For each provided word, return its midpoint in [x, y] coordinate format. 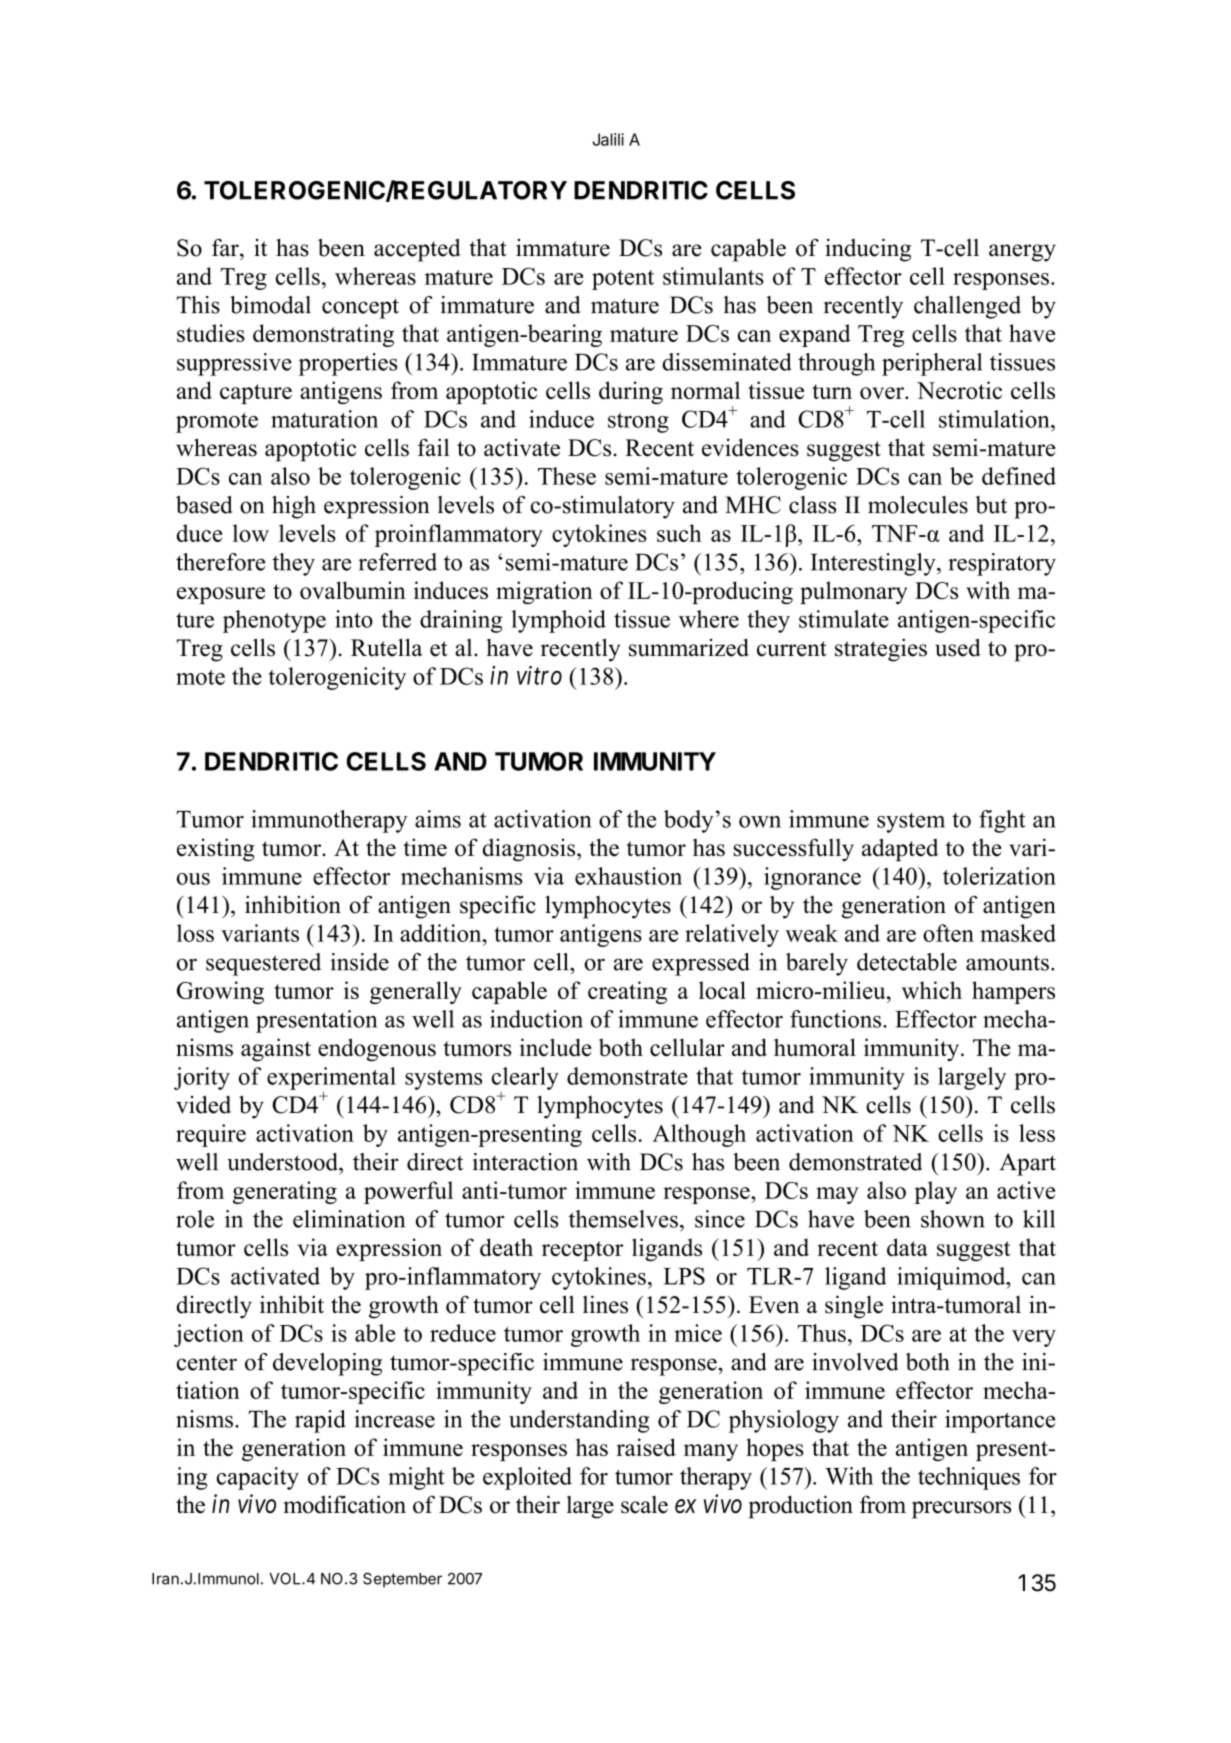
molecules [918, 505]
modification [345, 1504]
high [294, 507]
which [932, 990]
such [679, 533]
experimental [331, 1078]
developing [327, 1364]
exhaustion [628, 876]
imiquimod [952, 1278]
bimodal [270, 305]
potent [623, 280]
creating [627, 992]
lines [605, 1304]
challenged [967, 307]
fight [1002, 821]
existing [216, 850]
